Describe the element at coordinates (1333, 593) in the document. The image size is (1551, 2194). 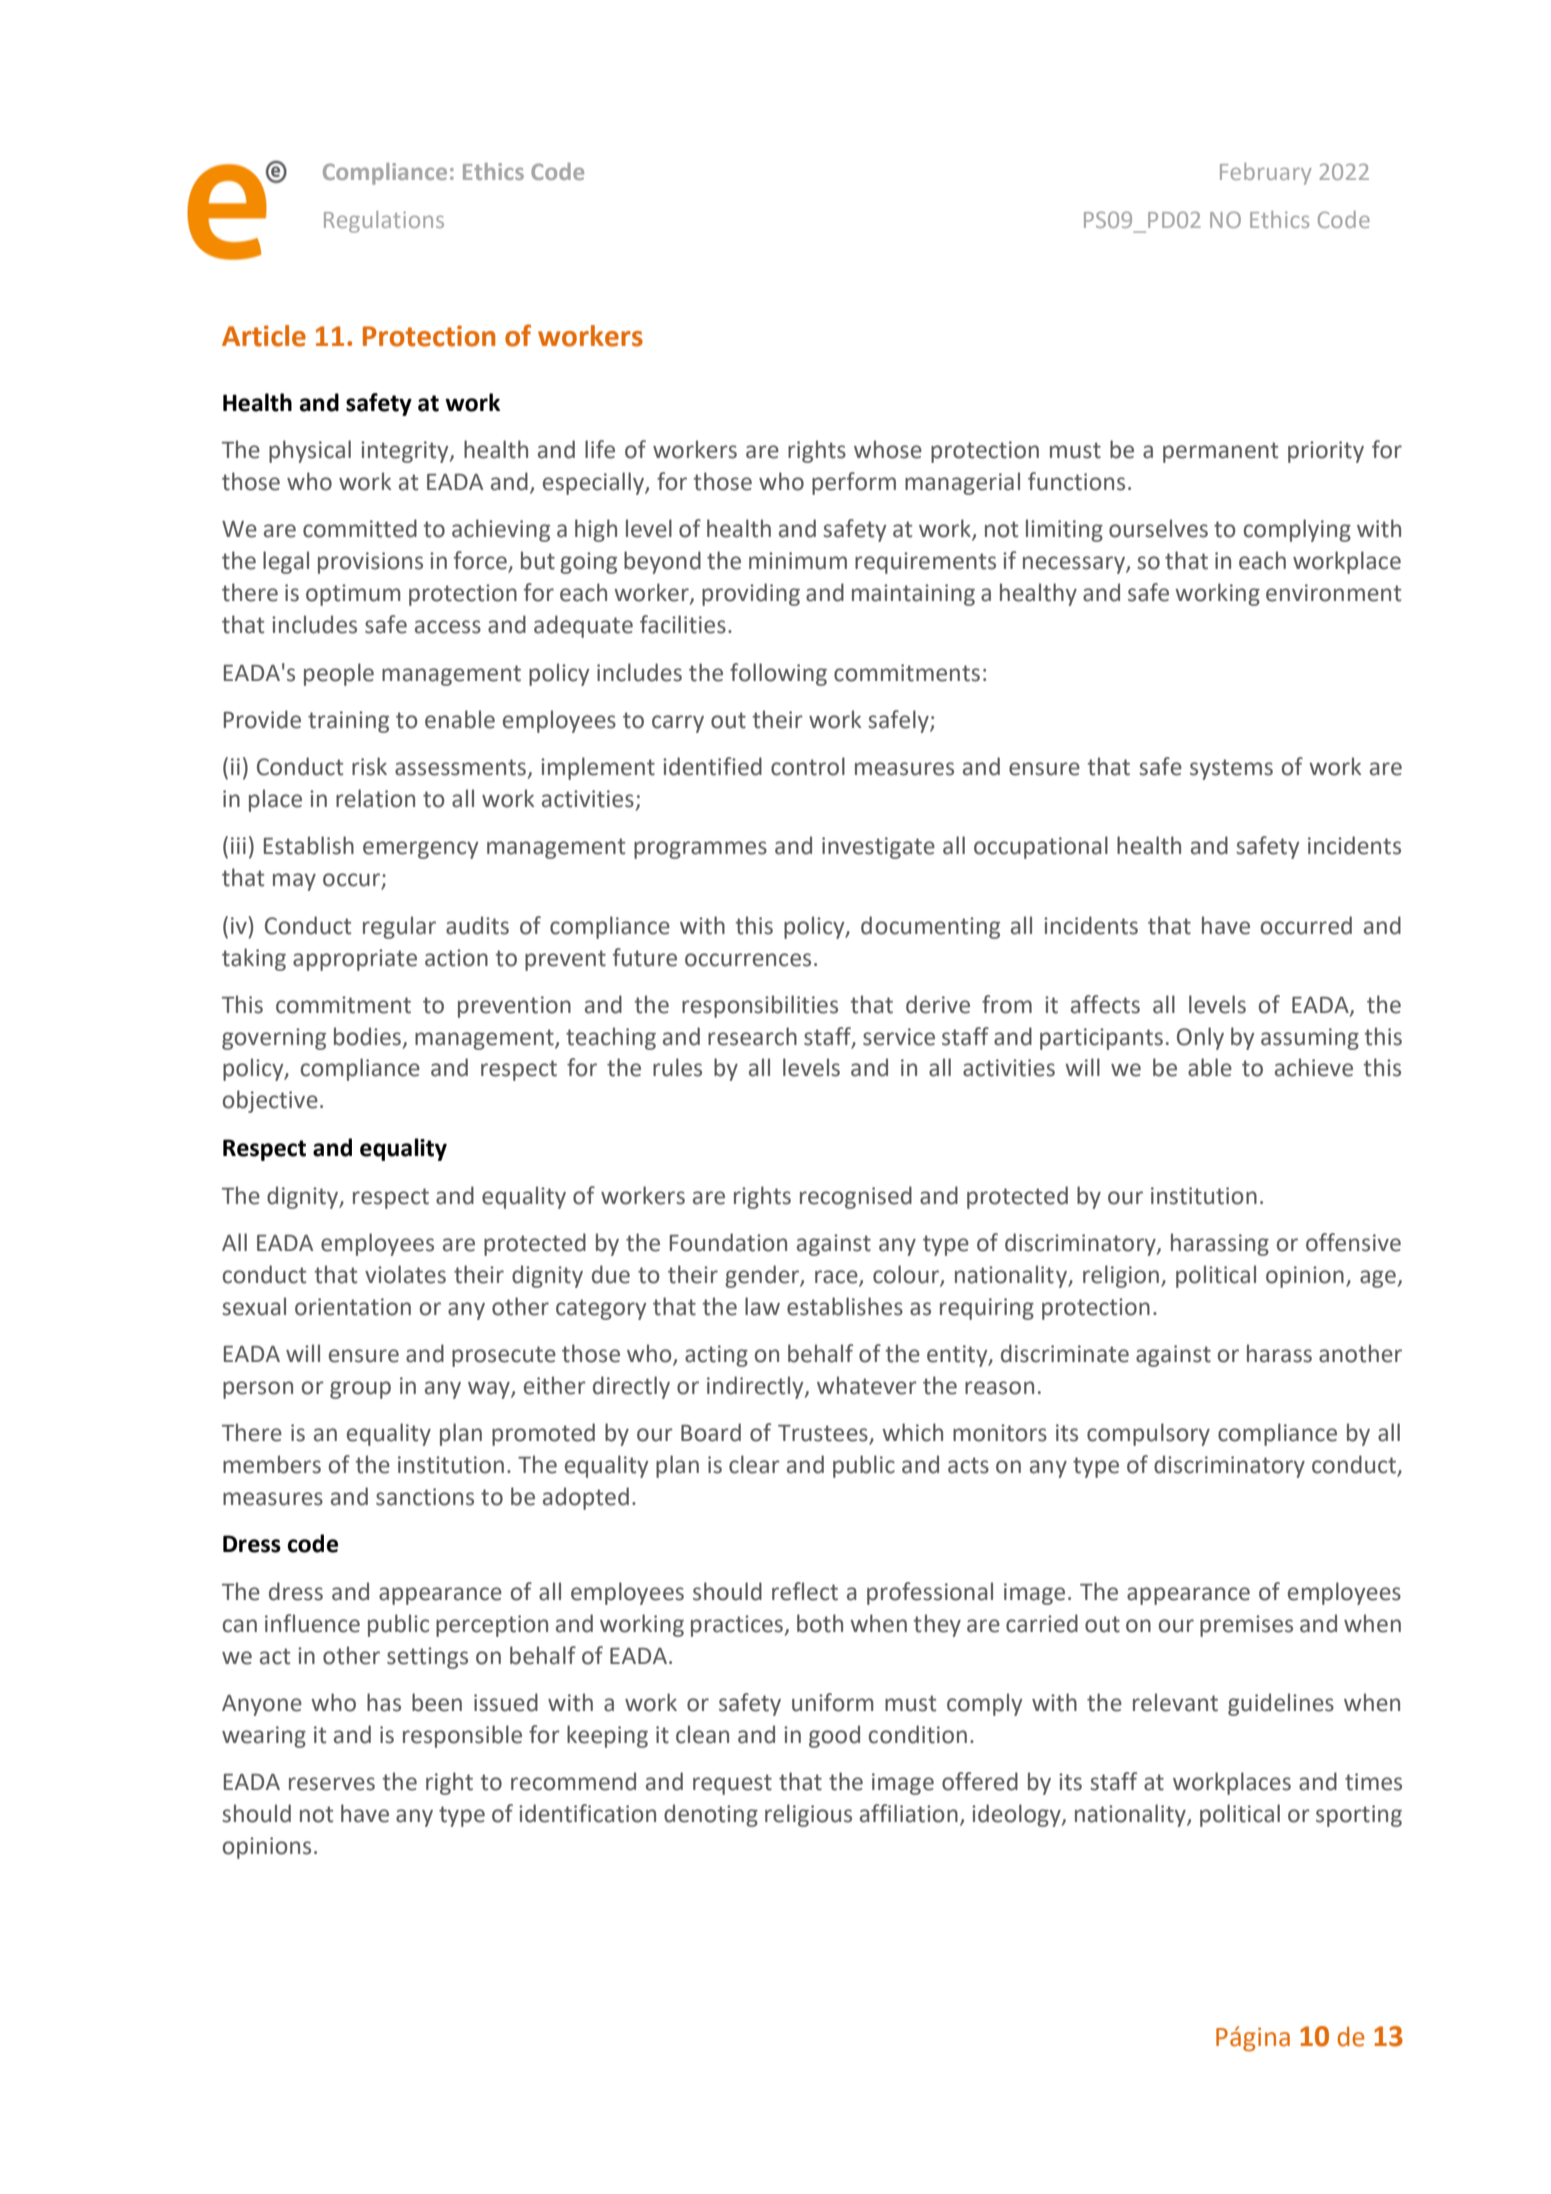
I see `environment` at that location.
